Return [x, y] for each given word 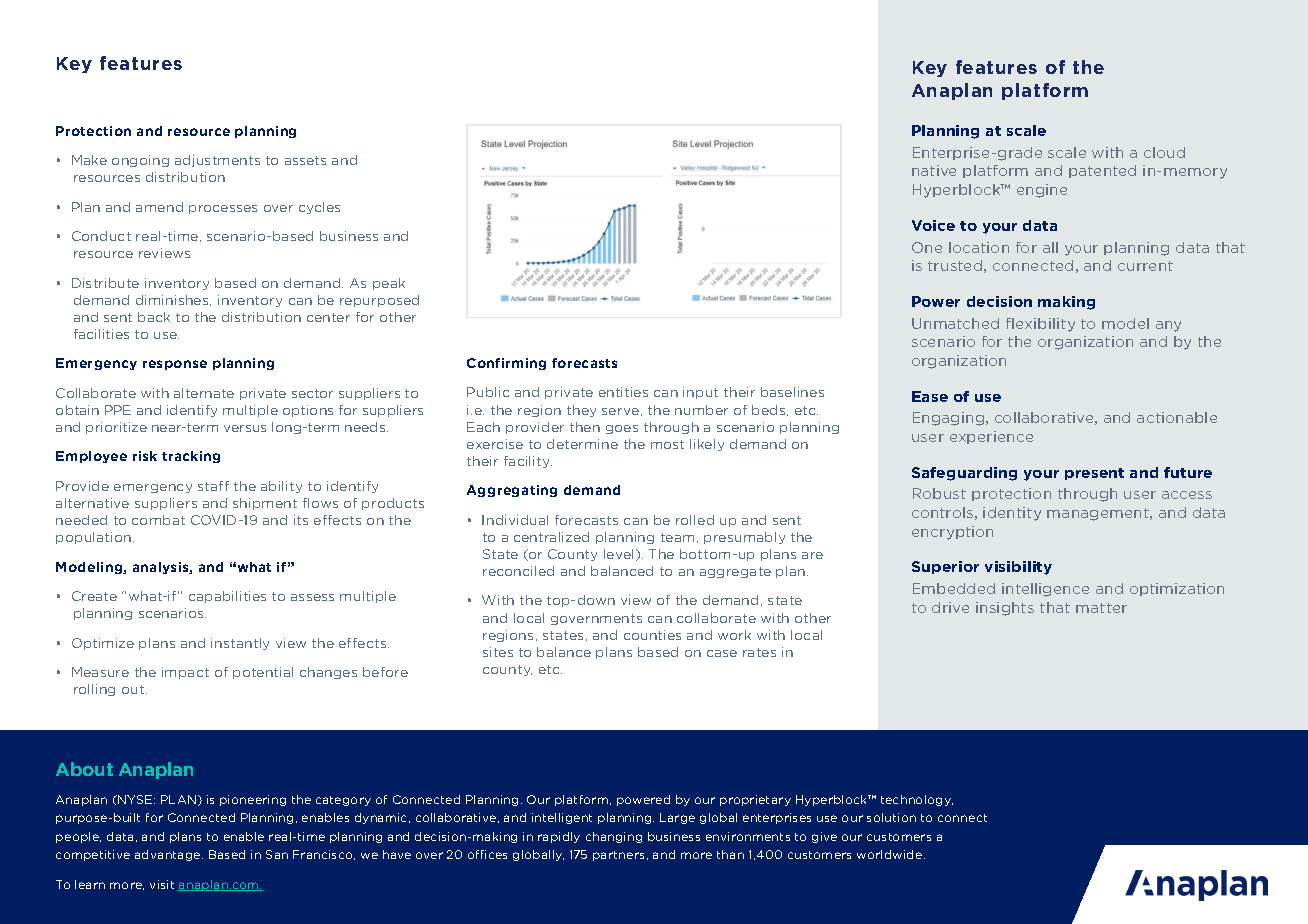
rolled [695, 520]
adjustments [217, 161]
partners [620, 856]
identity [1012, 514]
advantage [169, 855]
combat [158, 520]
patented [1102, 171]
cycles [319, 208]
